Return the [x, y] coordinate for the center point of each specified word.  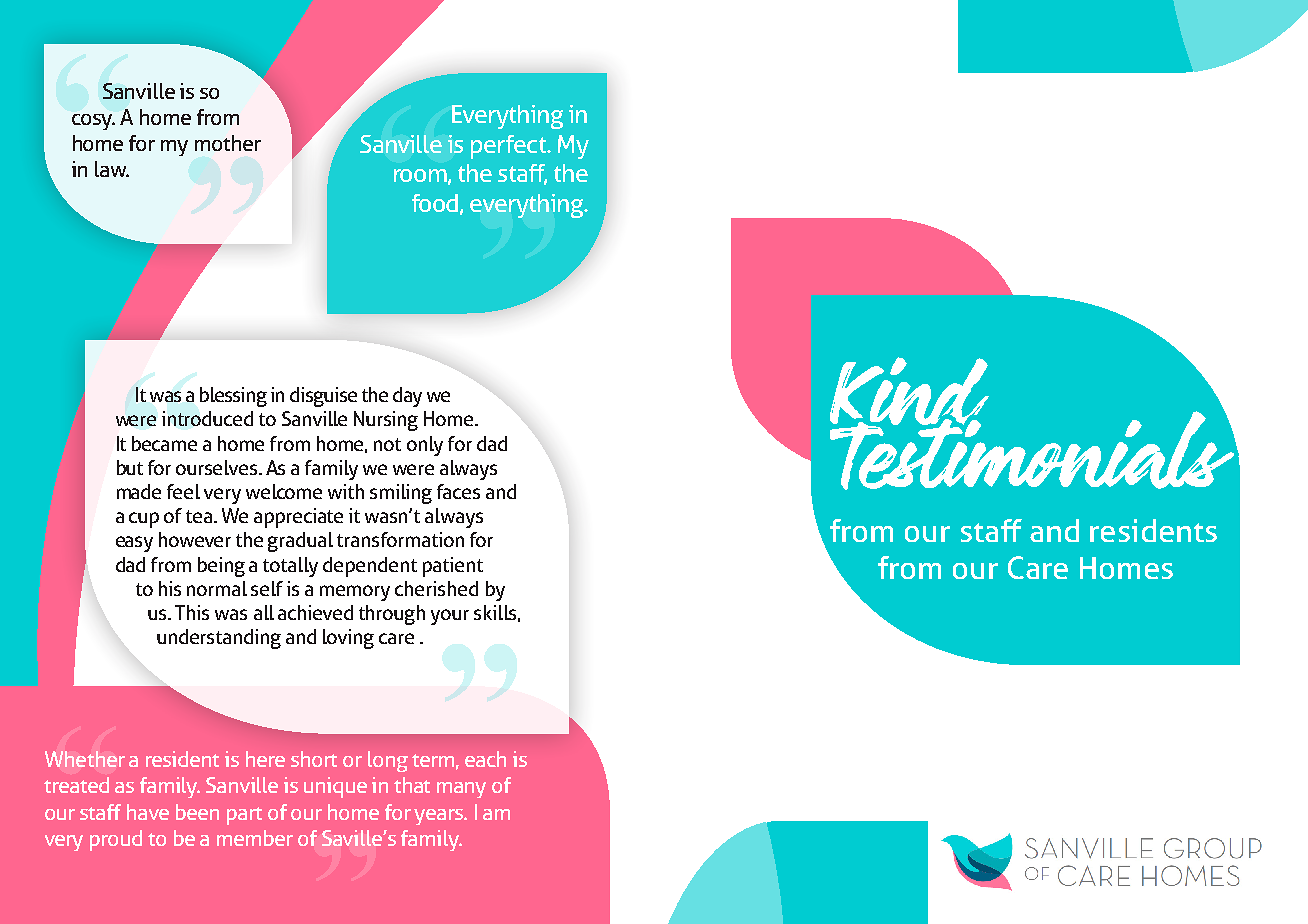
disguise [323, 397]
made [139, 491]
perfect [510, 147]
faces [458, 491]
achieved [315, 612]
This [192, 612]
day [407, 397]
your [450, 617]
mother [228, 143]
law [111, 169]
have [148, 812]
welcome [284, 491]
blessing [233, 397]
